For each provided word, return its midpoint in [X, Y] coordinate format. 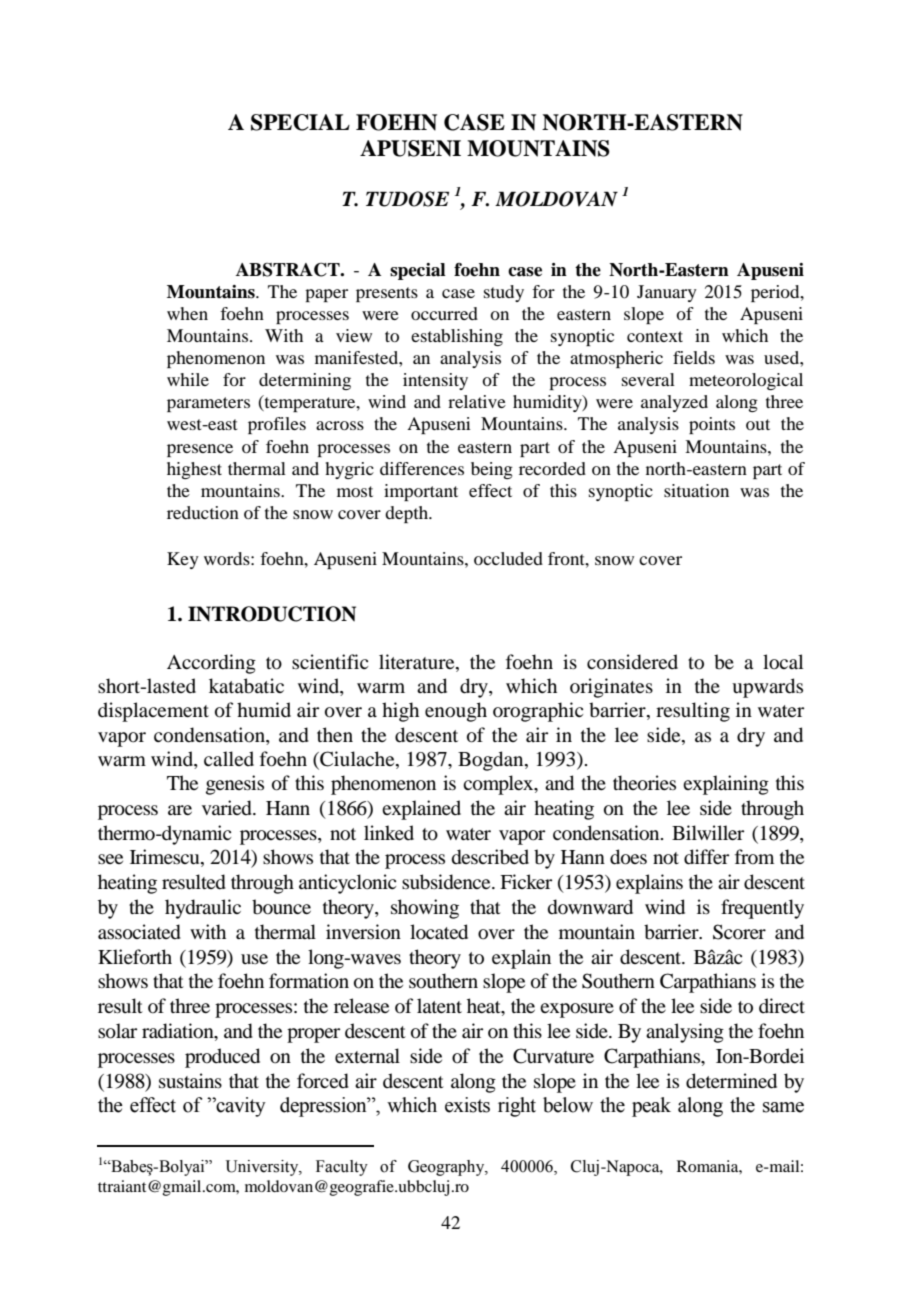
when [187, 313]
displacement [153, 712]
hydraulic [203, 909]
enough [456, 712]
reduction [203, 512]
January [667, 293]
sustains [190, 1080]
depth [407, 514]
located [439, 932]
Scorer [739, 932]
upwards [767, 688]
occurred [444, 313]
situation [696, 490]
